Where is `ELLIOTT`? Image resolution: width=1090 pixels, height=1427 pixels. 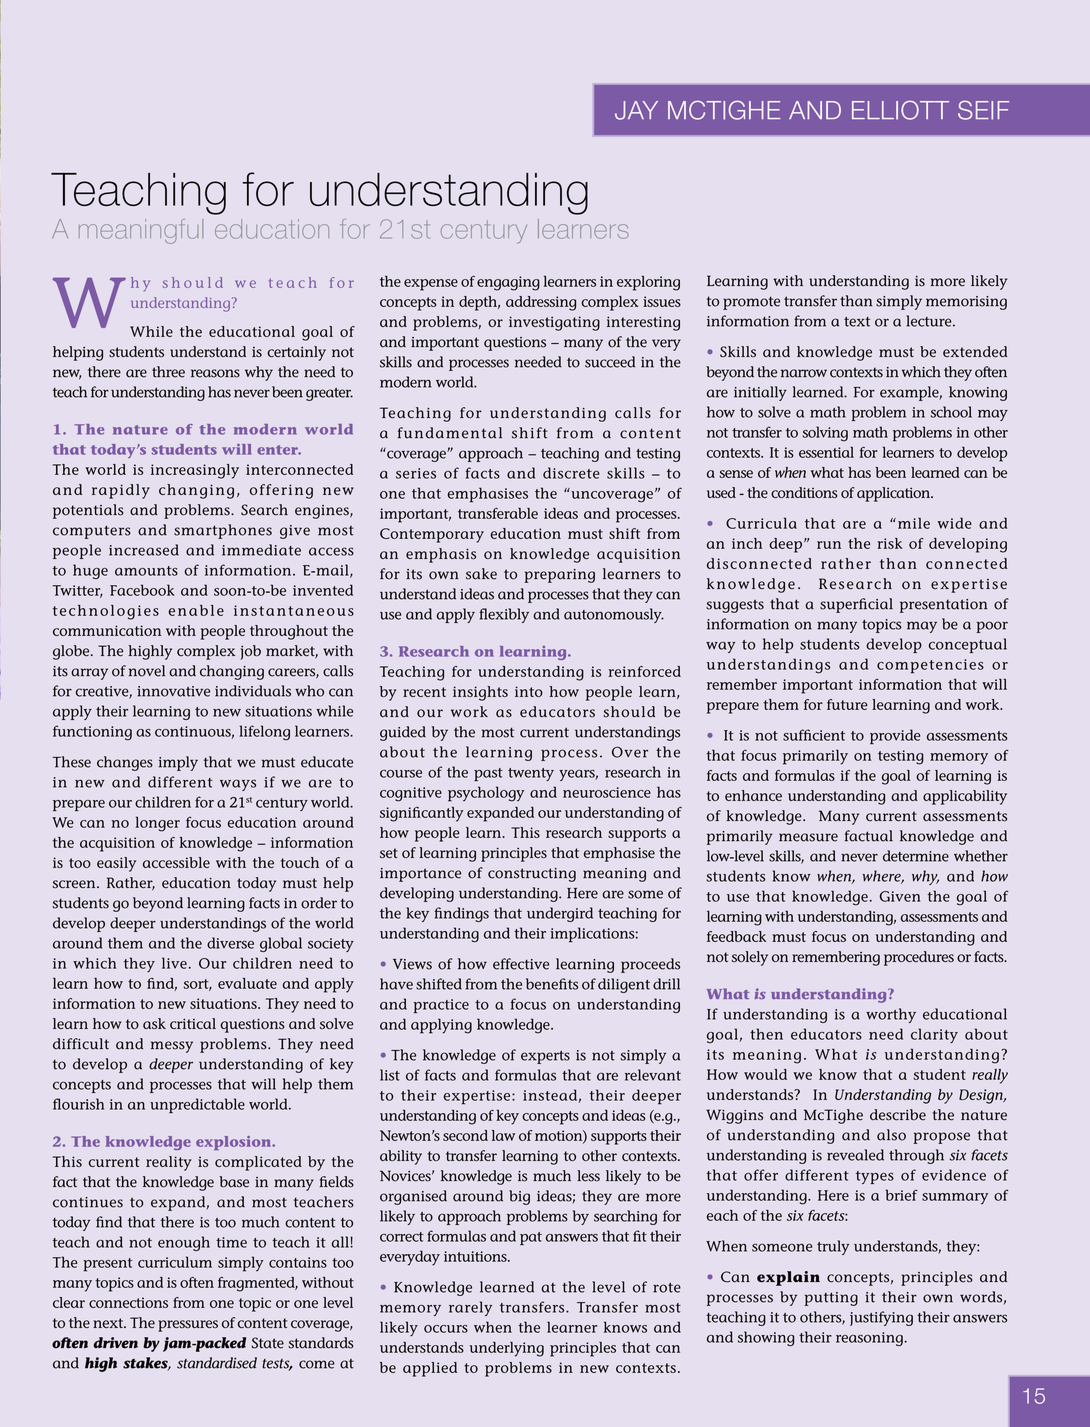 ELLIOTT is located at coordinates (900, 110).
